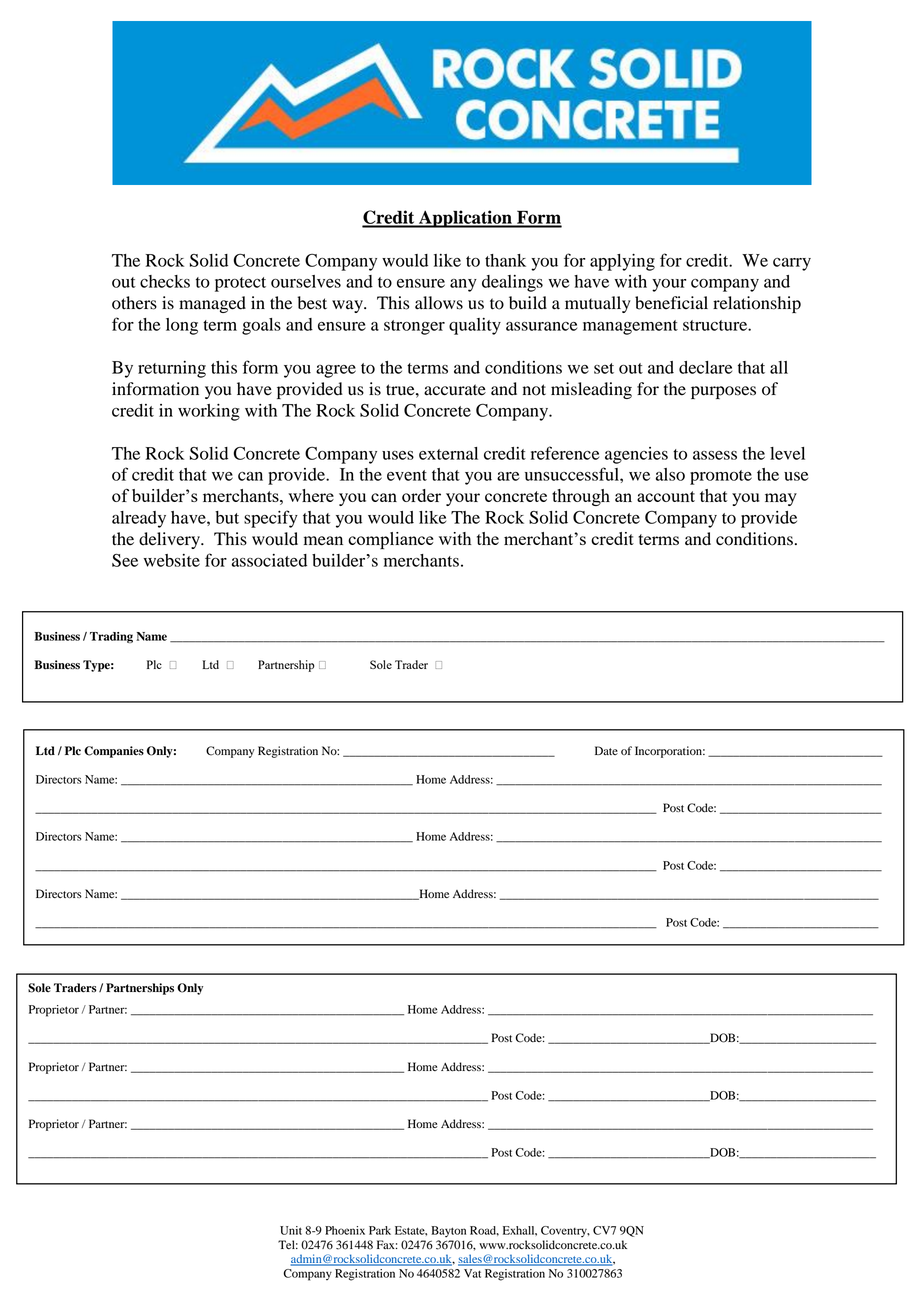 The image size is (924, 1308). Describe the element at coordinates (472, 1273) in the screenshot. I see `Vat` at that location.
